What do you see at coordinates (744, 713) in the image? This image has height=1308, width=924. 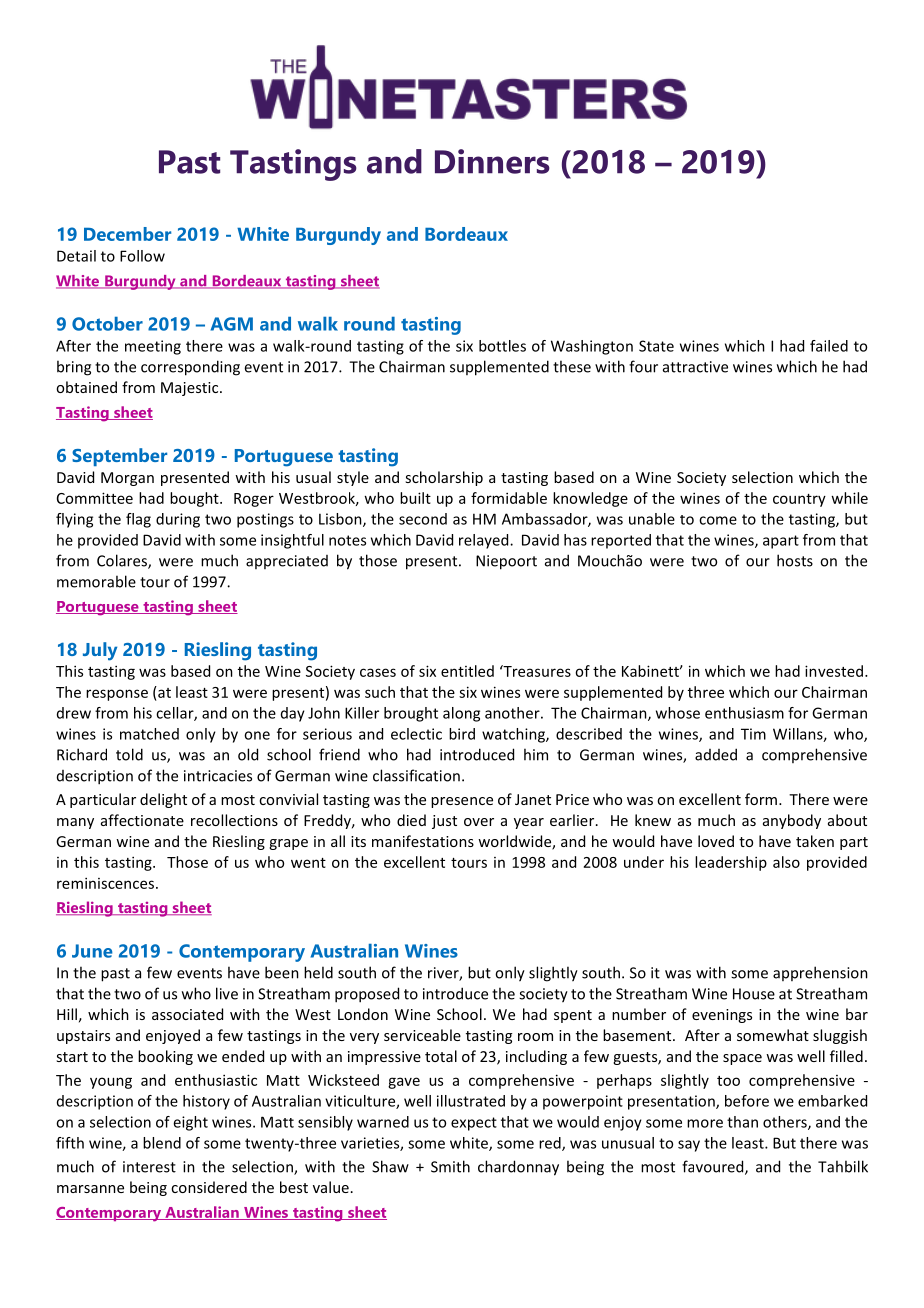 I see `enthusiasm` at bounding box center [744, 713].
